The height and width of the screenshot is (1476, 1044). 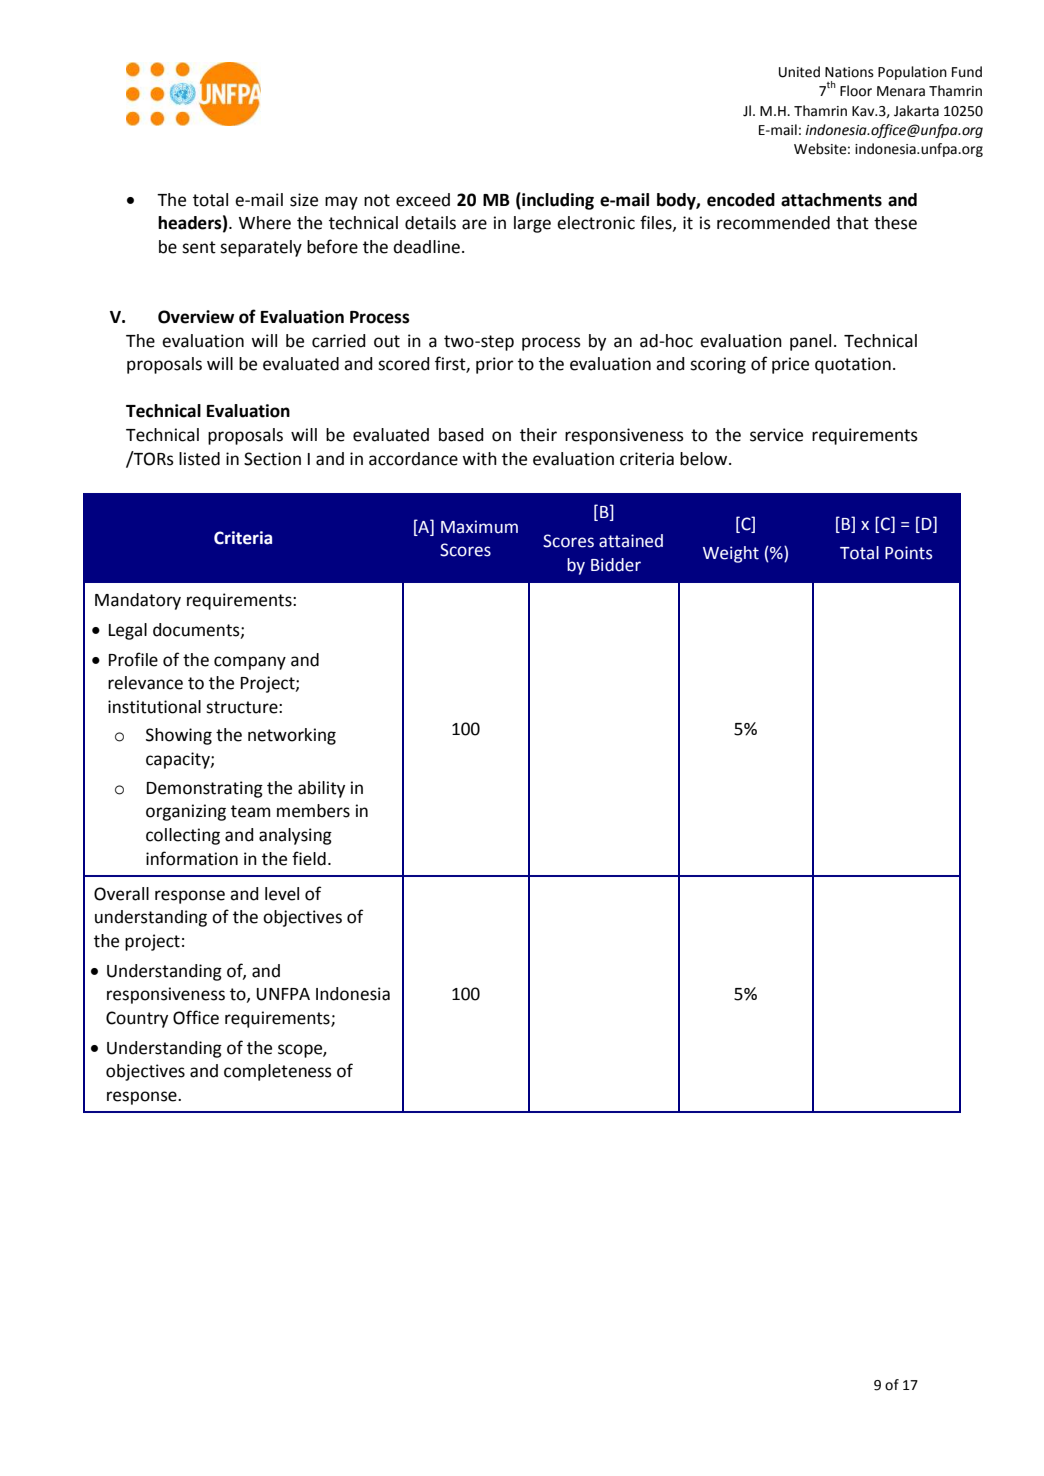 What do you see at coordinates (199, 459) in the screenshot?
I see `listed` at bounding box center [199, 459].
